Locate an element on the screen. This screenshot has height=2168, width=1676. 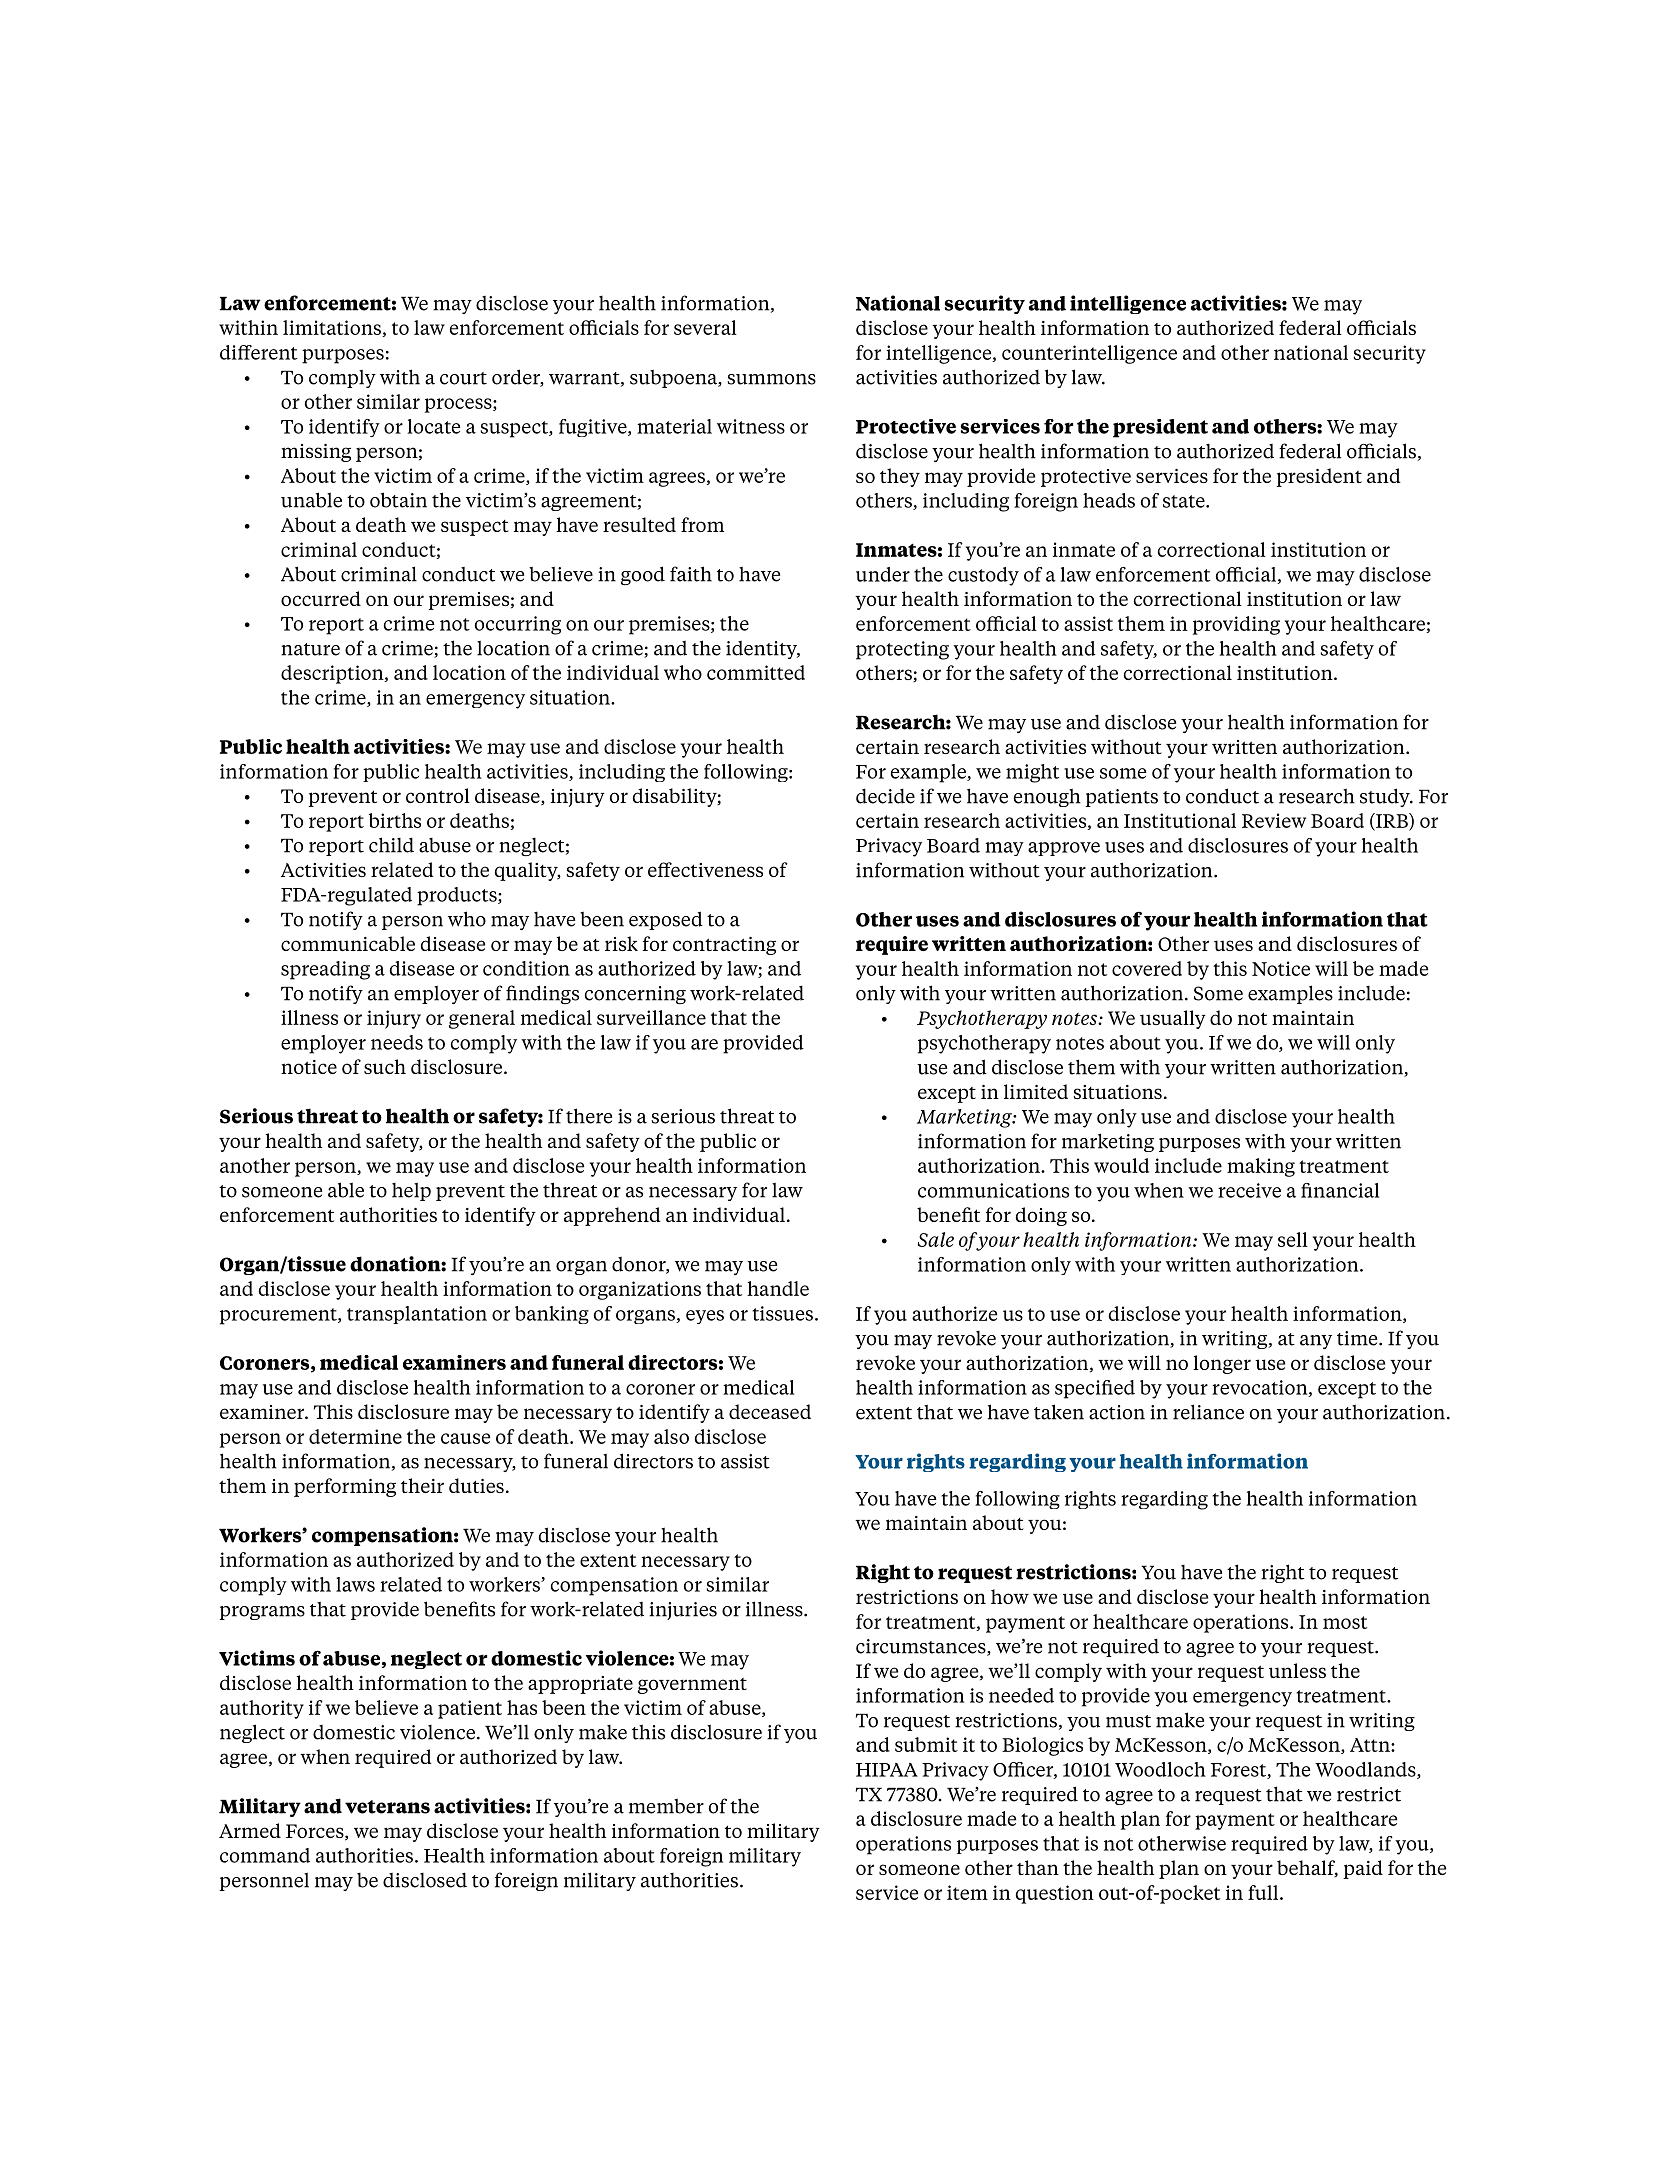
court is located at coordinates (463, 378).
